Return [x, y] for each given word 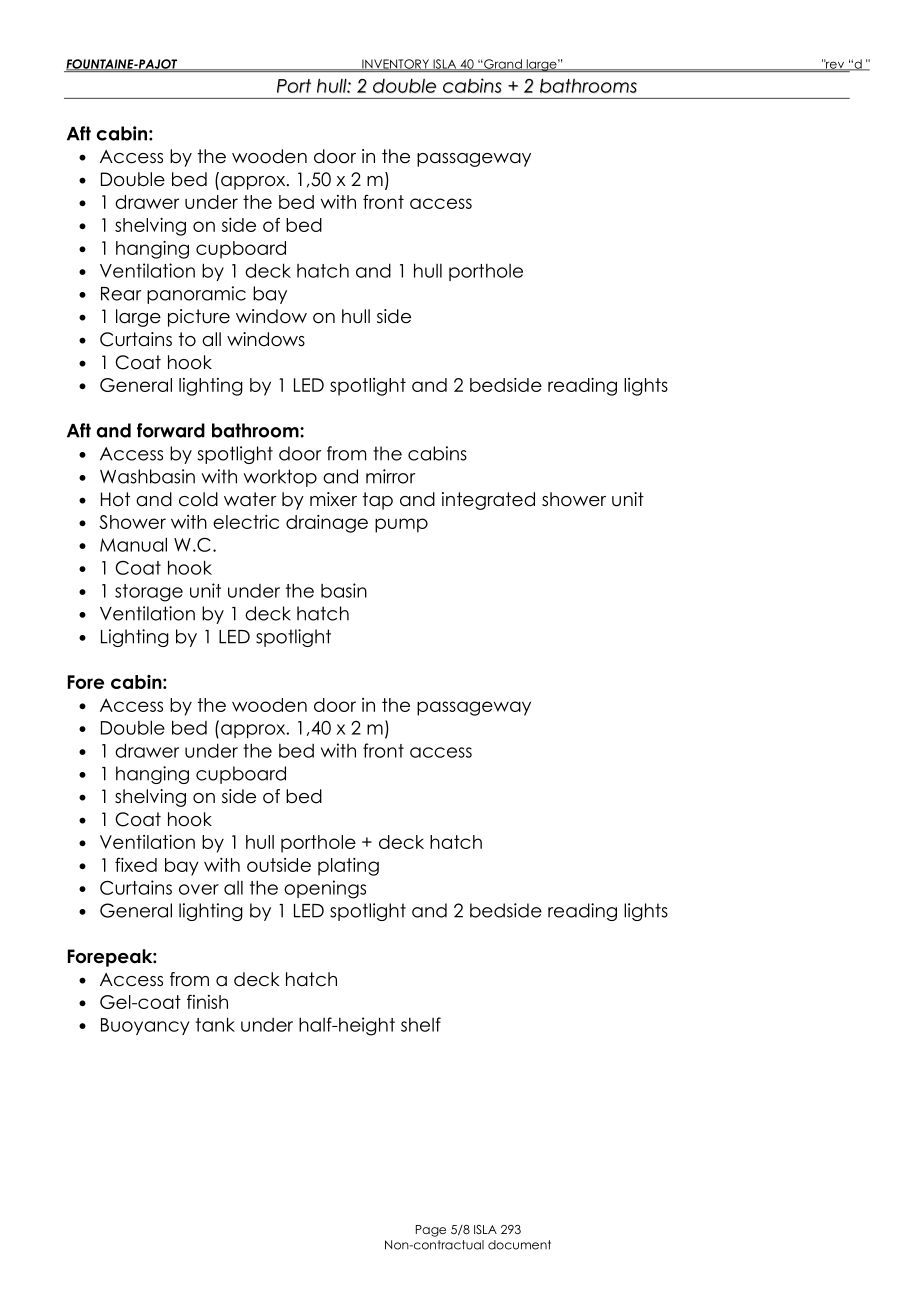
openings [325, 889]
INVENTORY [395, 65]
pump [401, 525]
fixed [136, 864]
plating [348, 867]
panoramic [196, 295]
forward [171, 430]
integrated [488, 501]
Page [431, 1231]
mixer [333, 499]
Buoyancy [145, 1026]
